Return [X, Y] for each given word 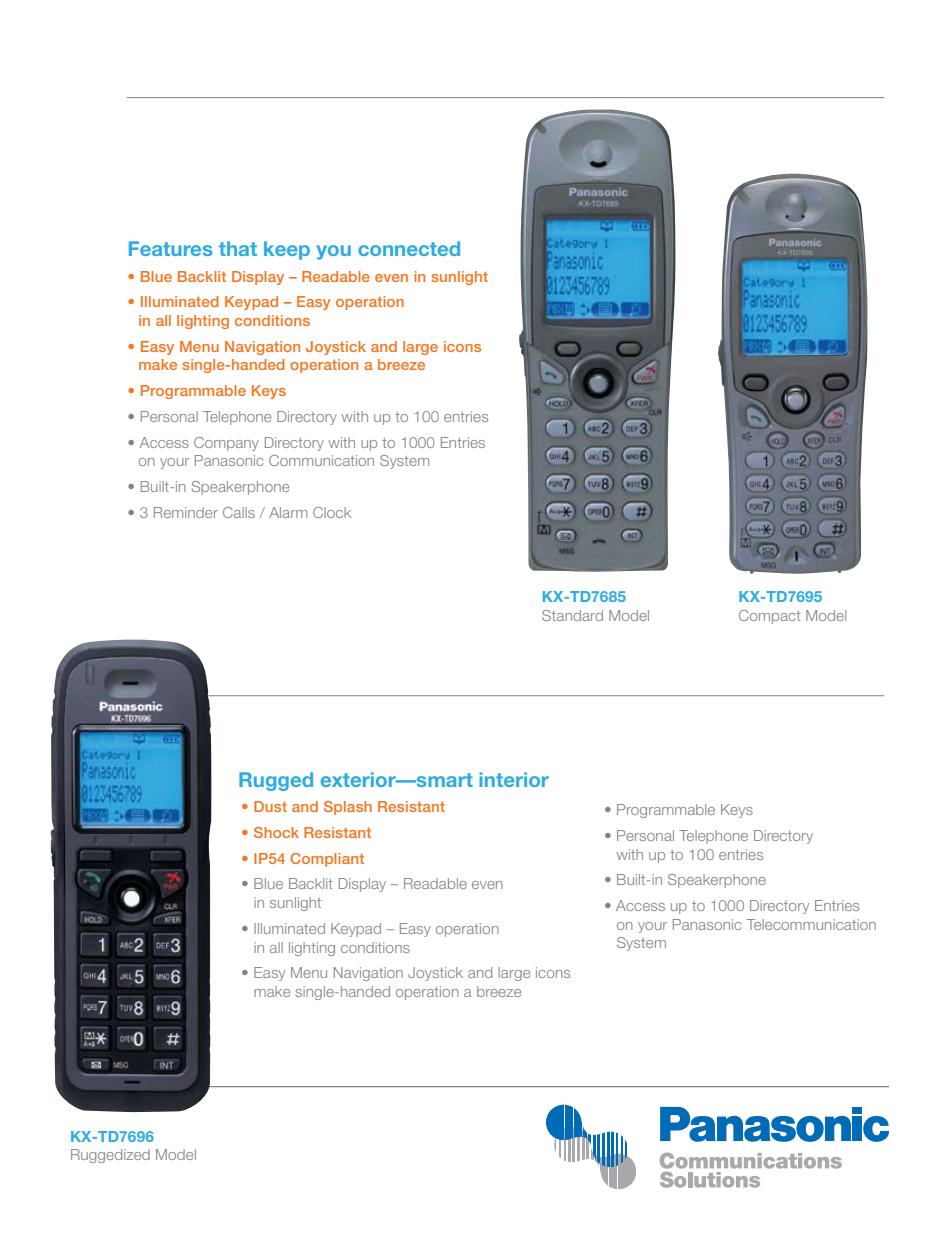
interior [514, 779]
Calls [239, 512]
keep [287, 250]
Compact [769, 617]
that [238, 248]
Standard [572, 615]
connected [409, 248]
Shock [276, 832]
